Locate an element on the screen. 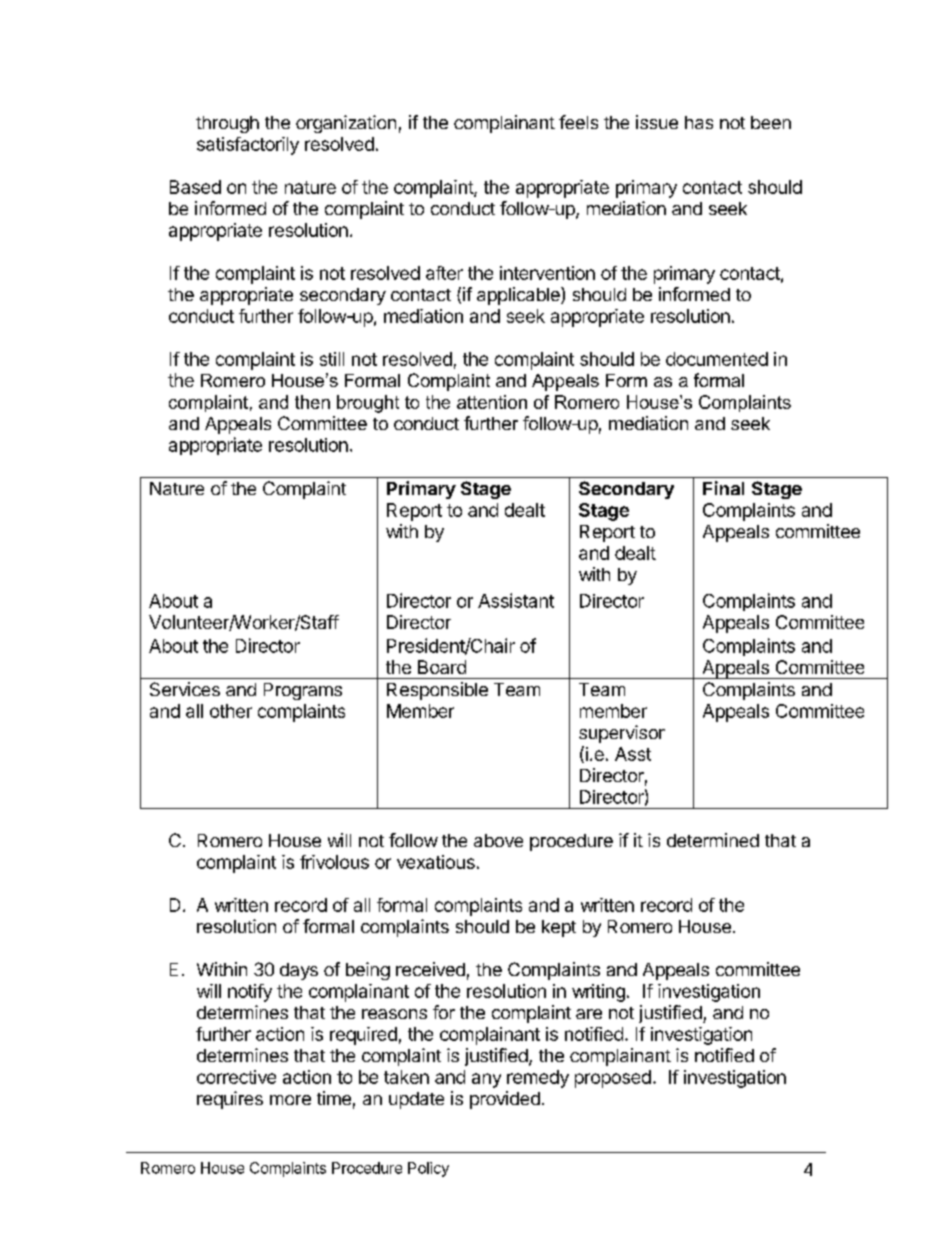  Board is located at coordinates (442, 667).
